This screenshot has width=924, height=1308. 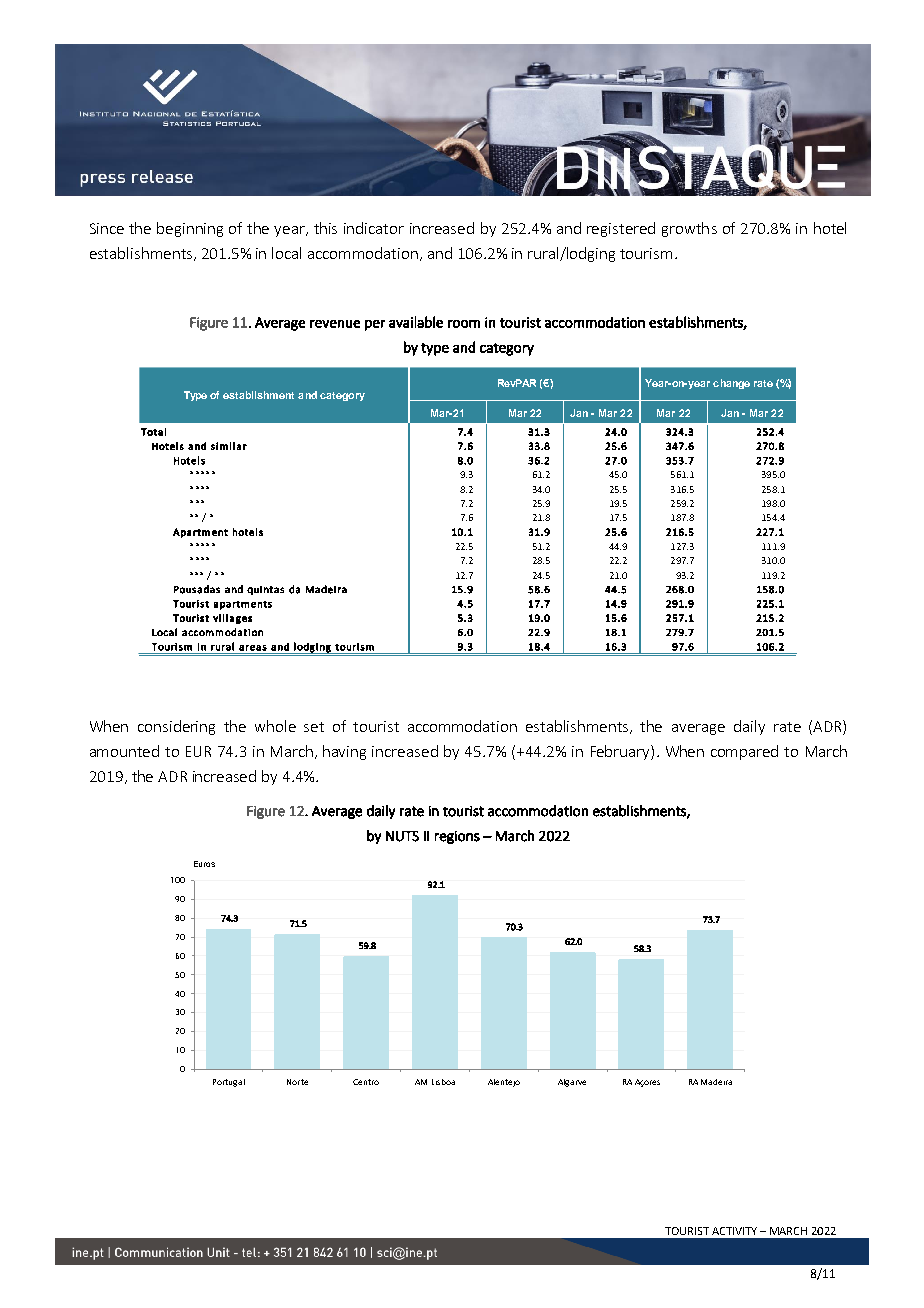 I want to click on indicator, so click(x=374, y=228).
